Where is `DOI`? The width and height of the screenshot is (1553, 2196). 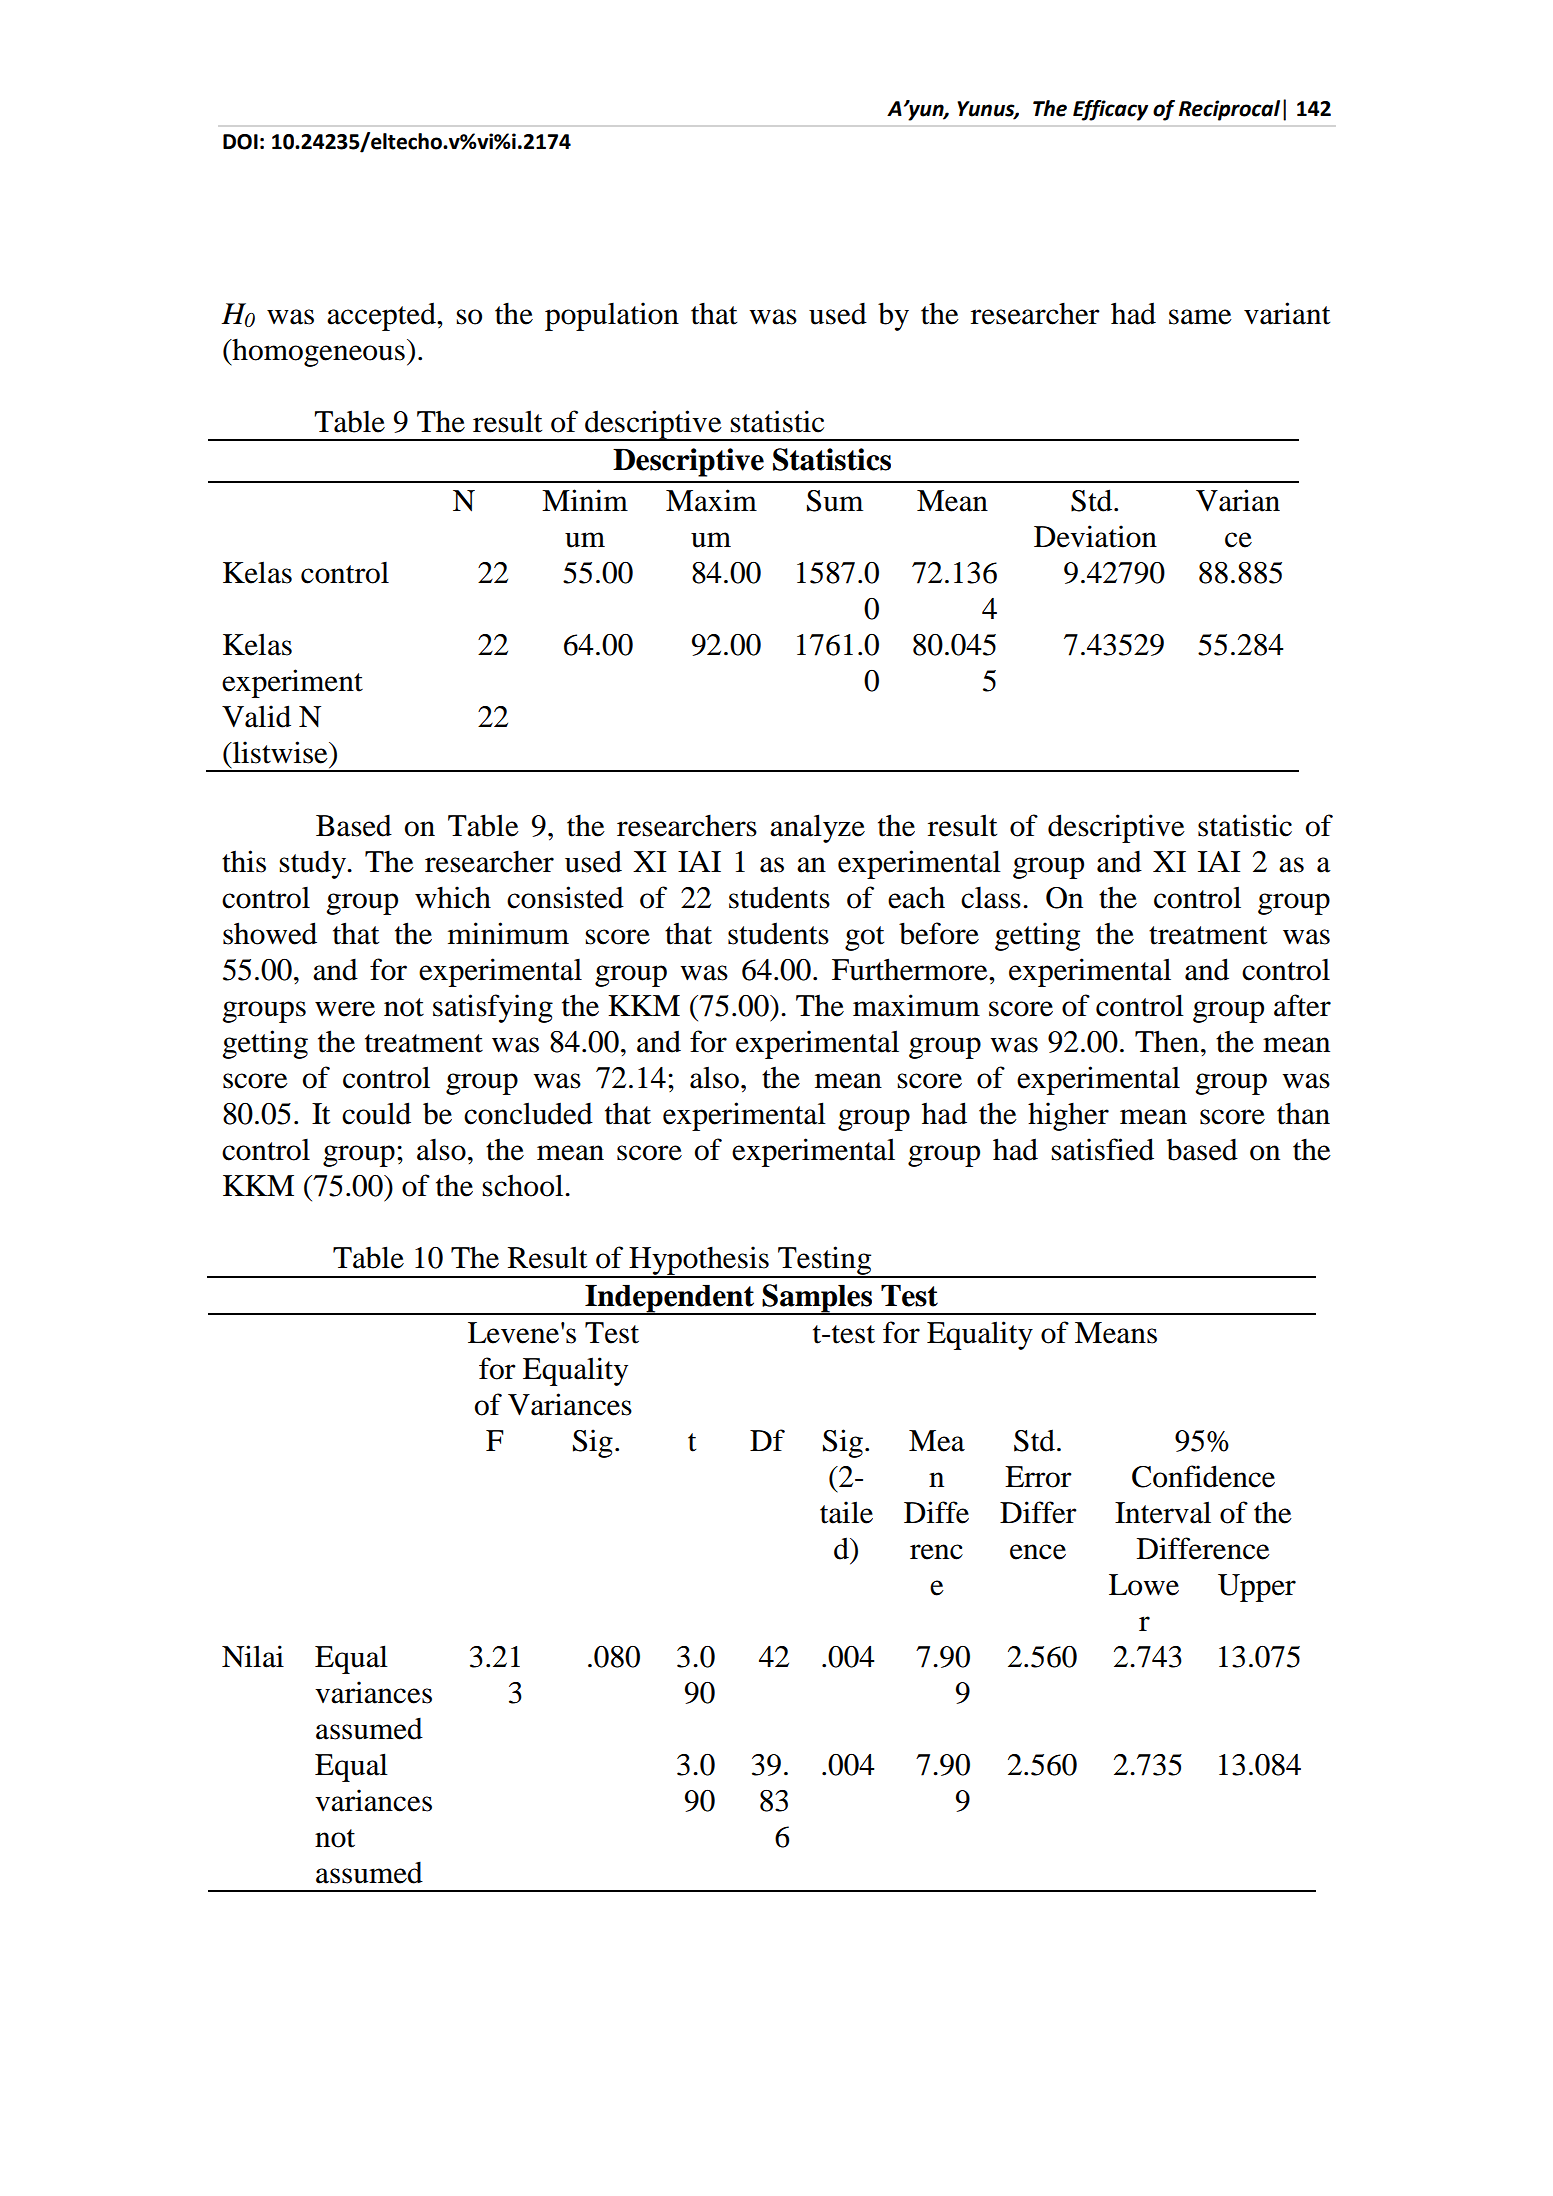
DOI is located at coordinates (240, 142).
